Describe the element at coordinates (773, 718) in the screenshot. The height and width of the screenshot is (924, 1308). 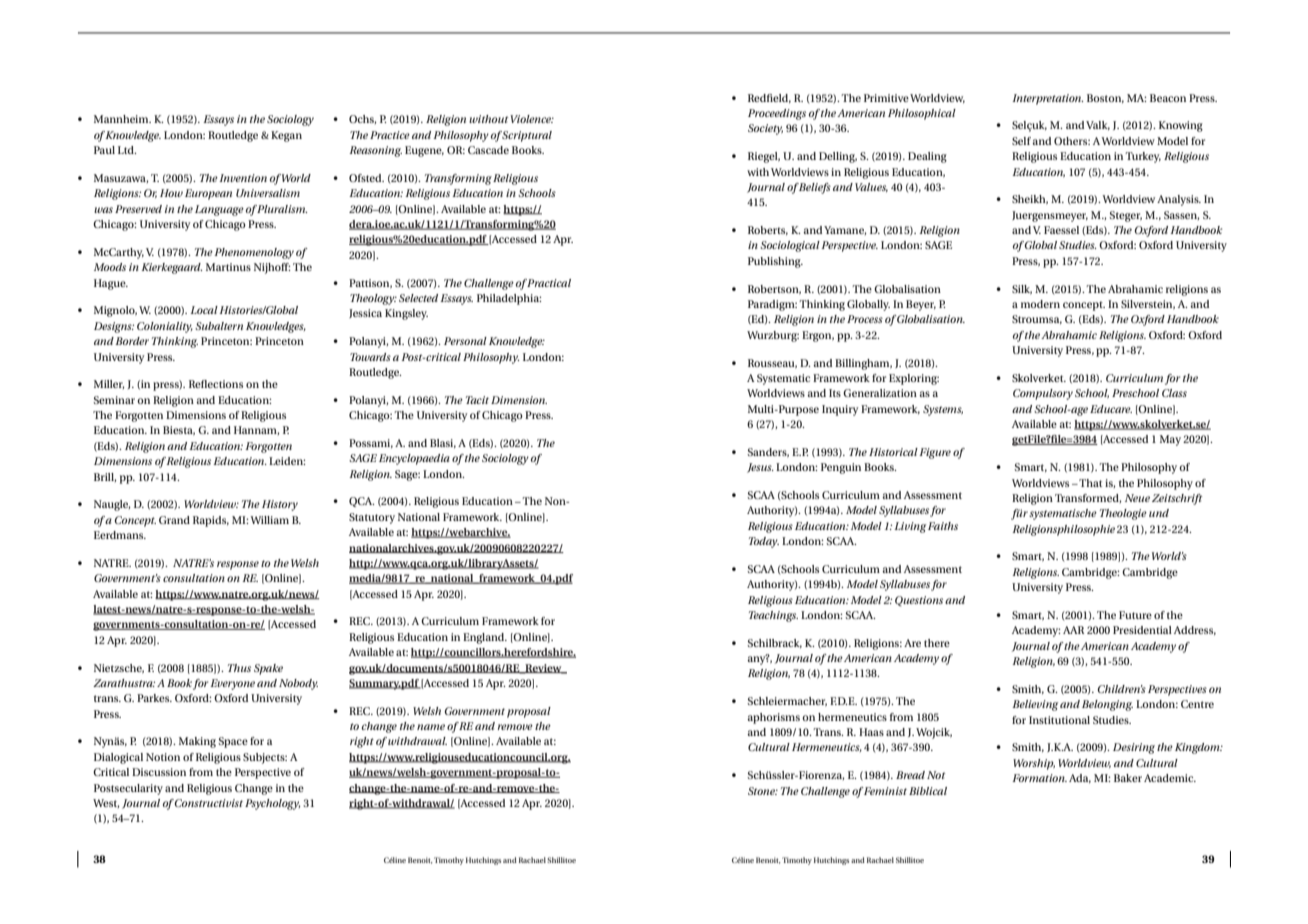
I see `aphorisms` at that location.
